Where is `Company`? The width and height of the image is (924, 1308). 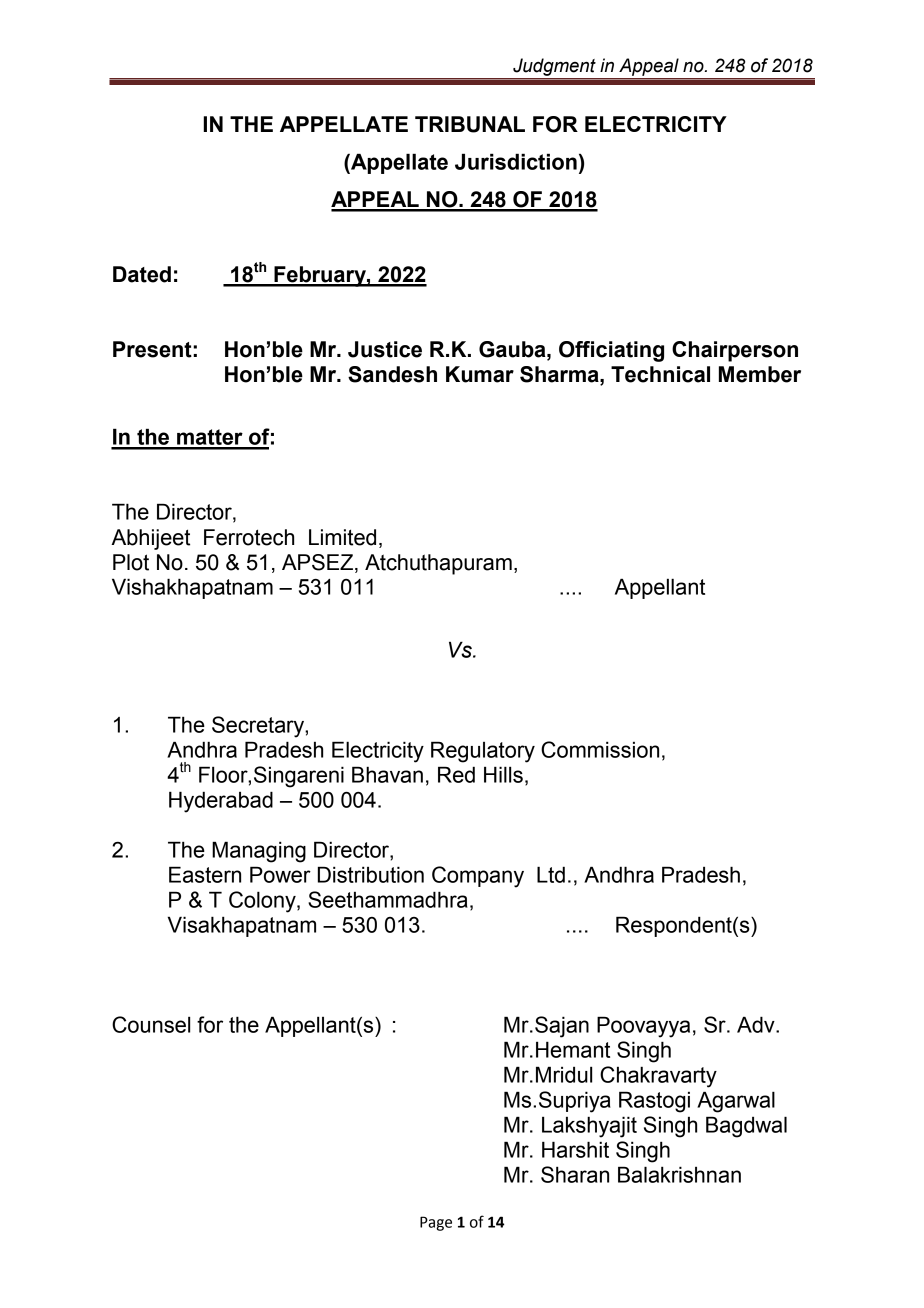
Company is located at coordinates (478, 877).
